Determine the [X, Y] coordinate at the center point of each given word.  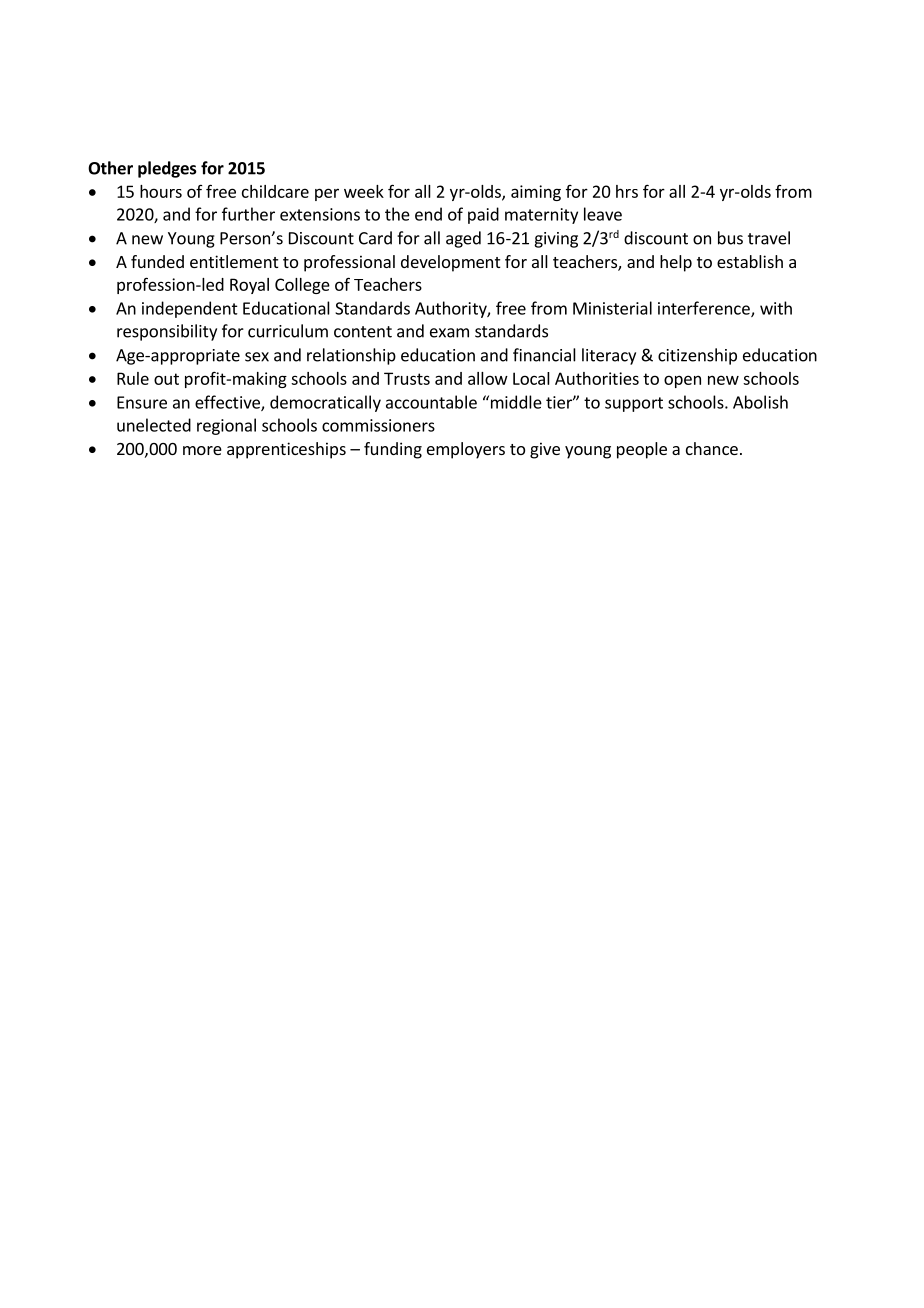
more [202, 450]
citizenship [697, 356]
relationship [351, 356]
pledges [167, 169]
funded [157, 261]
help [676, 263]
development [450, 263]
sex [257, 357]
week [364, 191]
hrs [627, 191]
